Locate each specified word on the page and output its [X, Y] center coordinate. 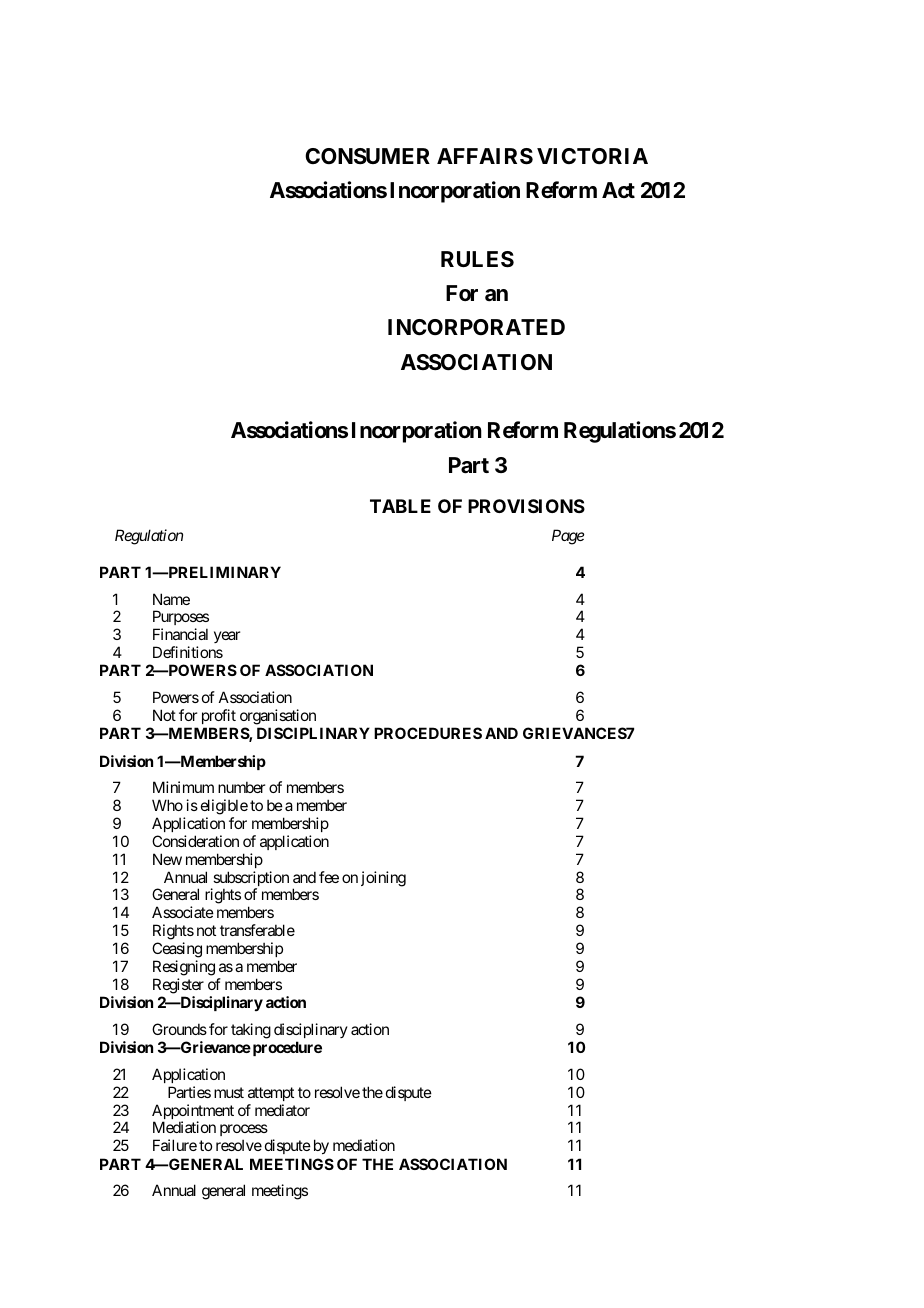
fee [329, 877]
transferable [257, 930]
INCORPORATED [476, 327]
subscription [250, 880]
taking [251, 1031]
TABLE [400, 506]
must [229, 1092]
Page [568, 537]
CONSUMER [367, 156]
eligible [224, 807]
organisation [278, 717]
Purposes [181, 619]
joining [383, 879]
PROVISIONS [526, 506]
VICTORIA [592, 156]
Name [171, 599]
